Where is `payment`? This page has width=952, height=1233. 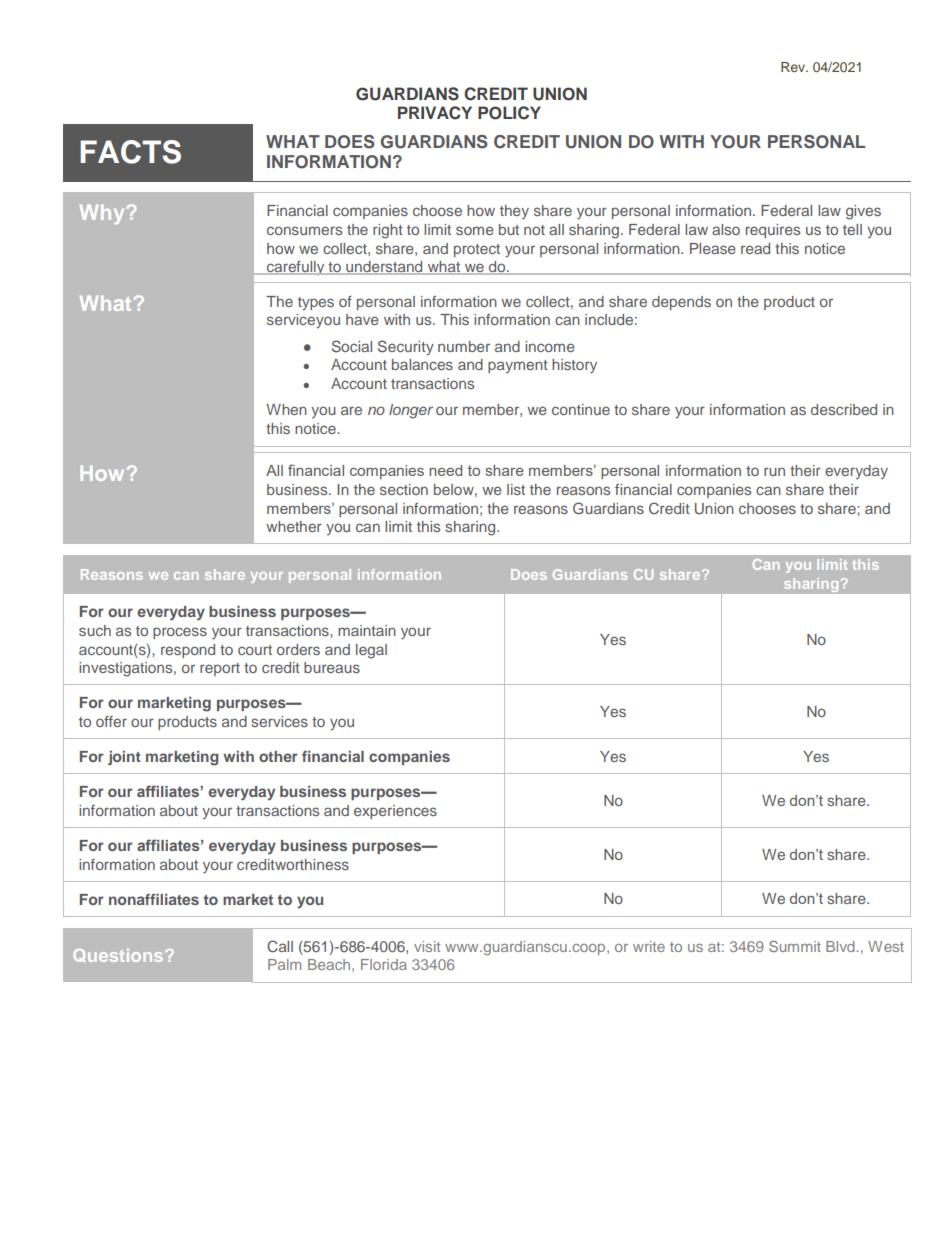
payment is located at coordinates (518, 366).
